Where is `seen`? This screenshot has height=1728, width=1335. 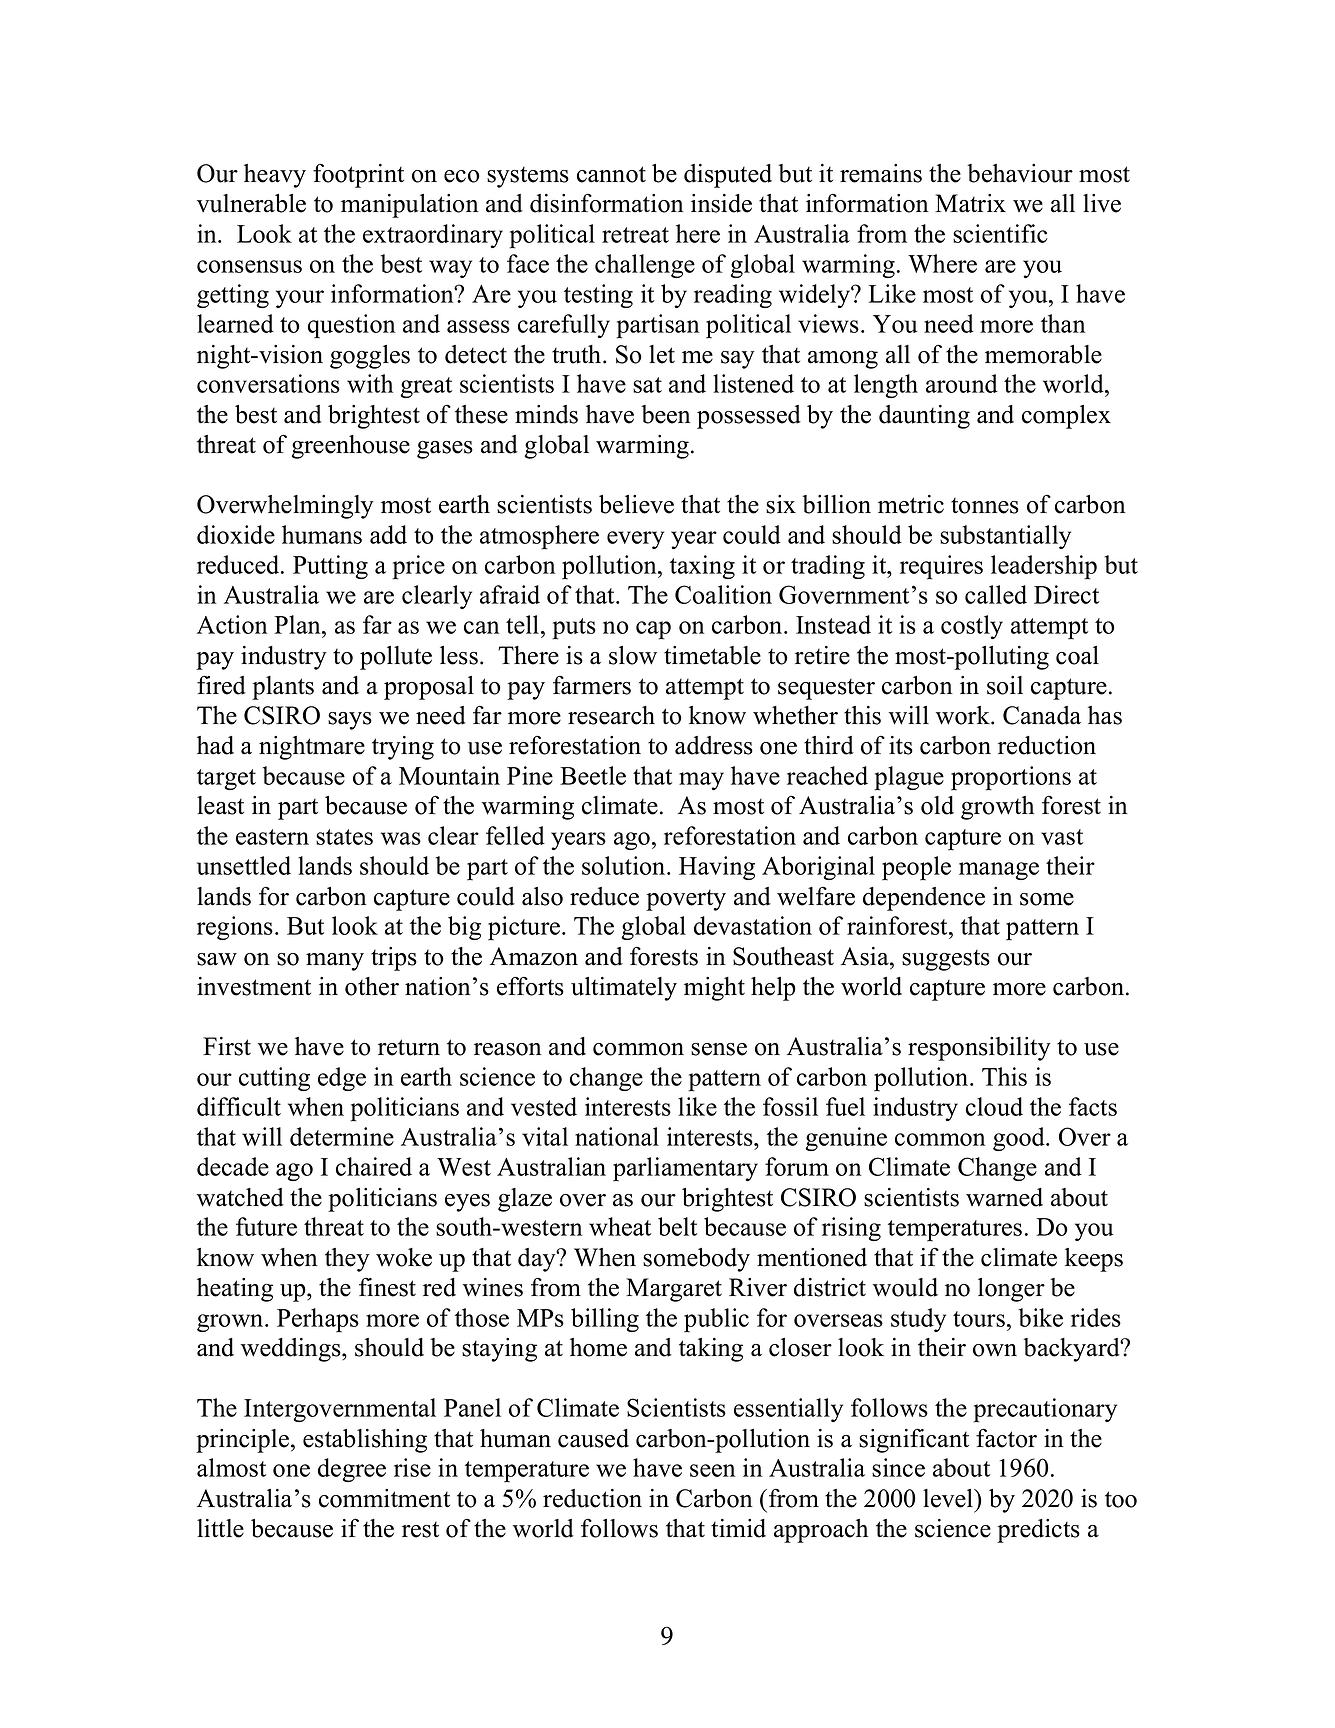
seen is located at coordinates (713, 1470).
